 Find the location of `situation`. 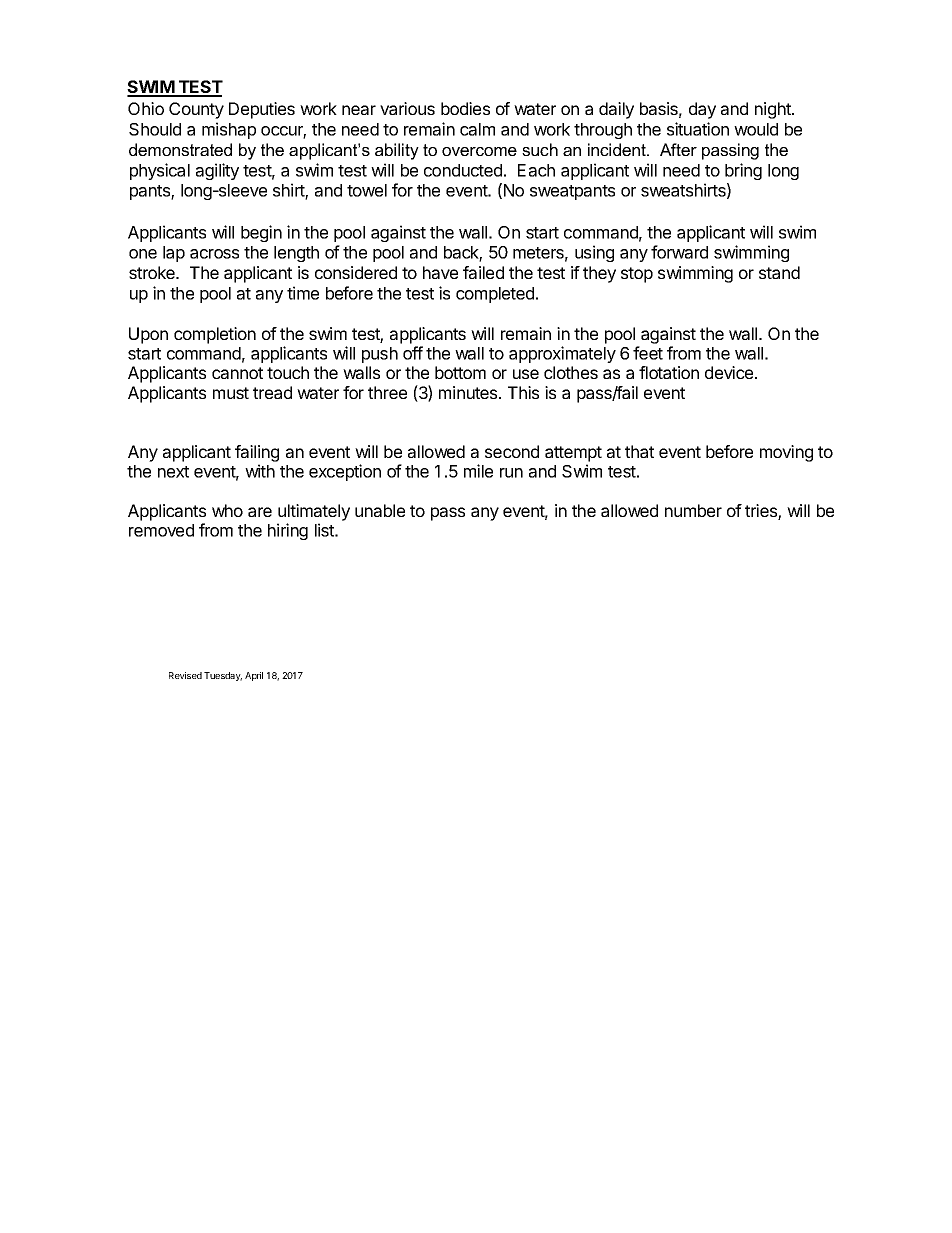

situation is located at coordinates (698, 129).
